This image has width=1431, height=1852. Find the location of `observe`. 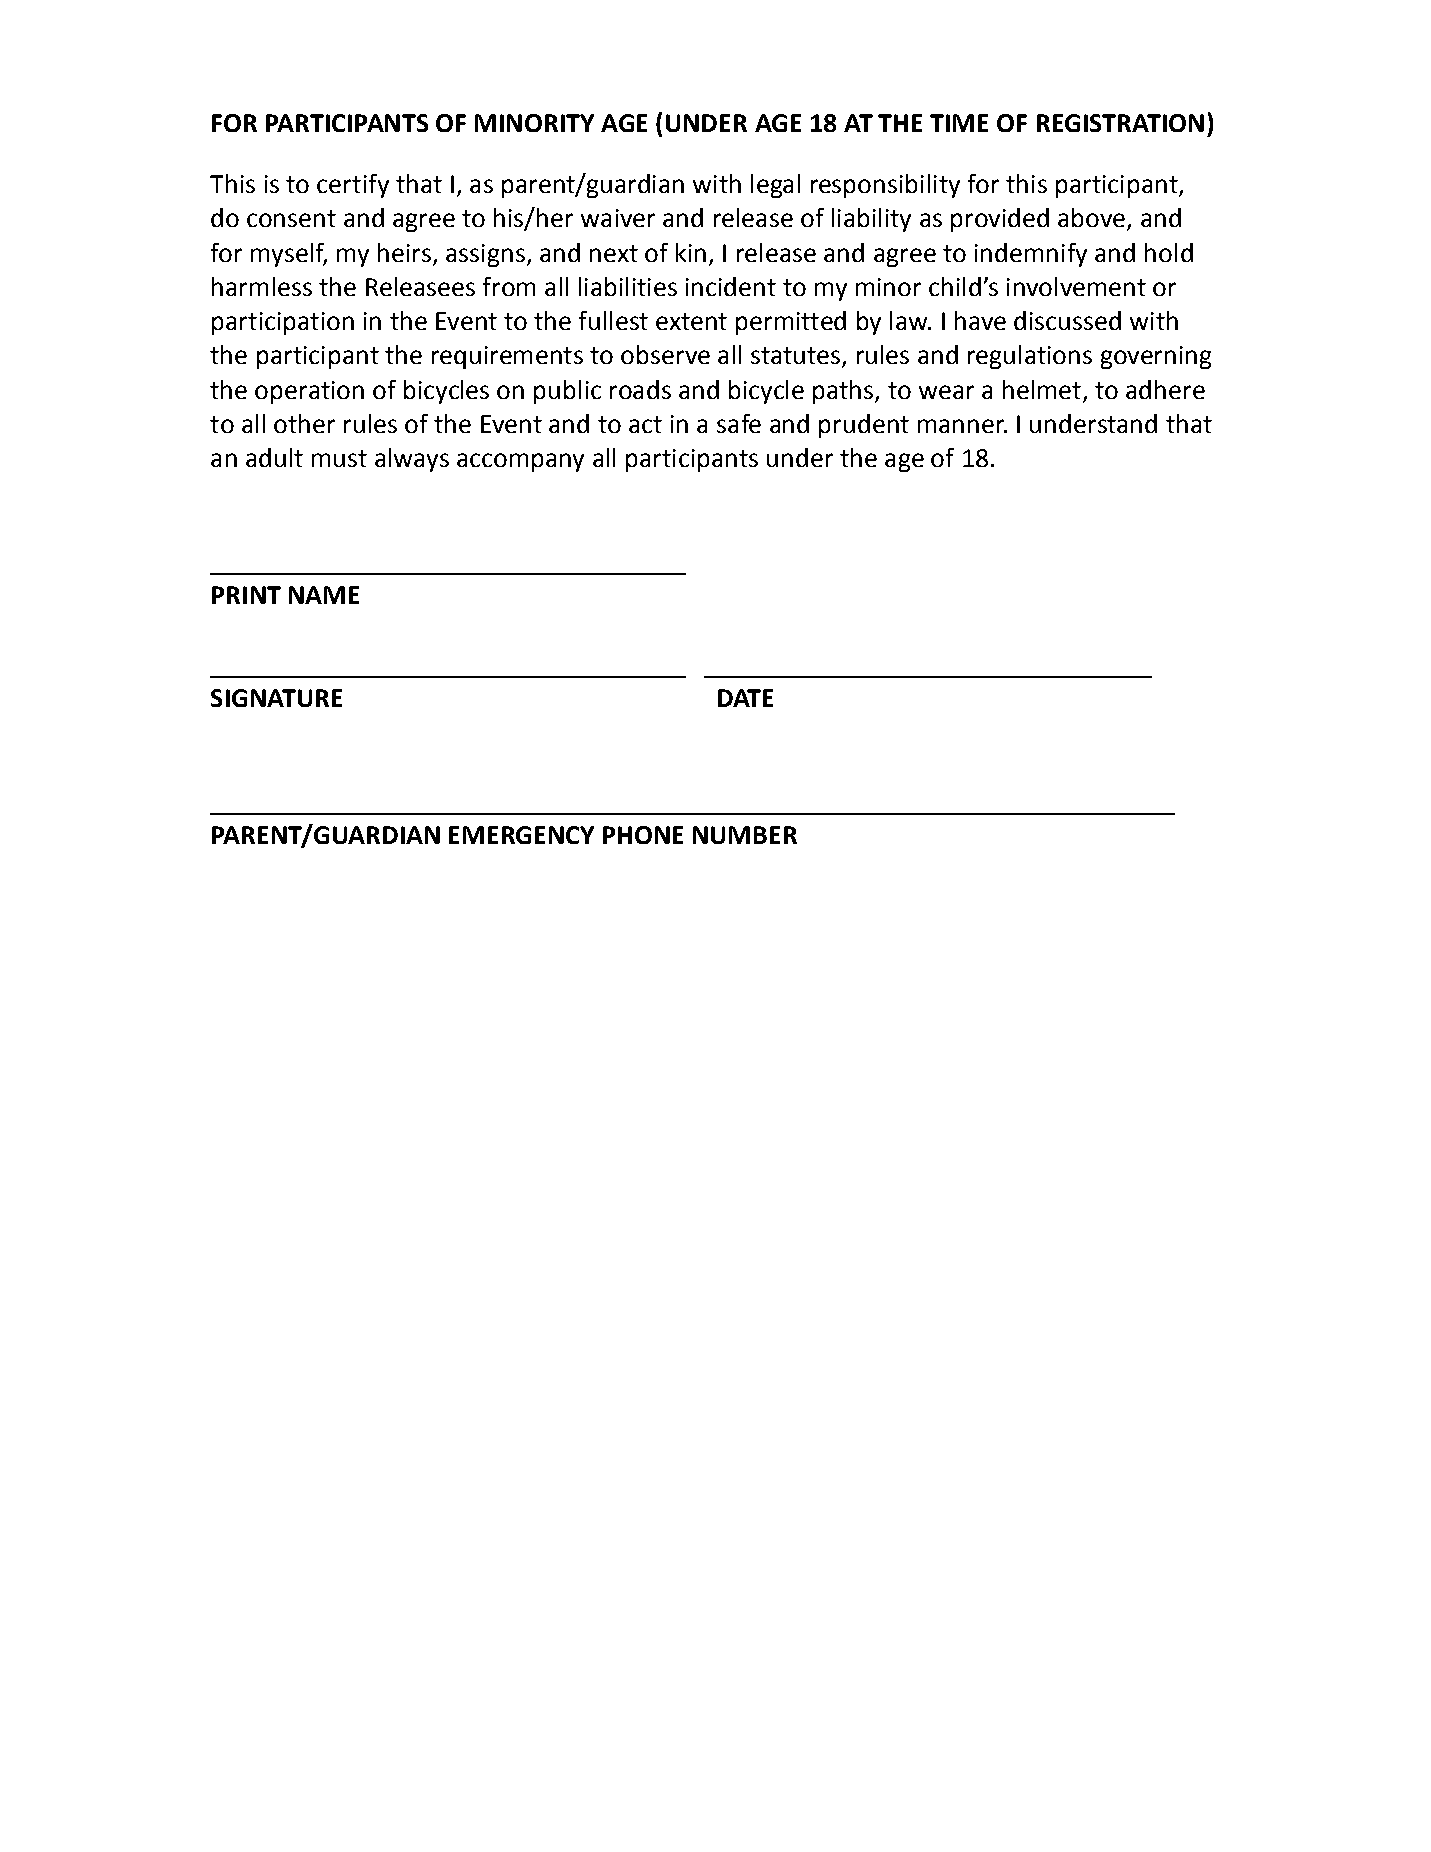

observe is located at coordinates (665, 354).
